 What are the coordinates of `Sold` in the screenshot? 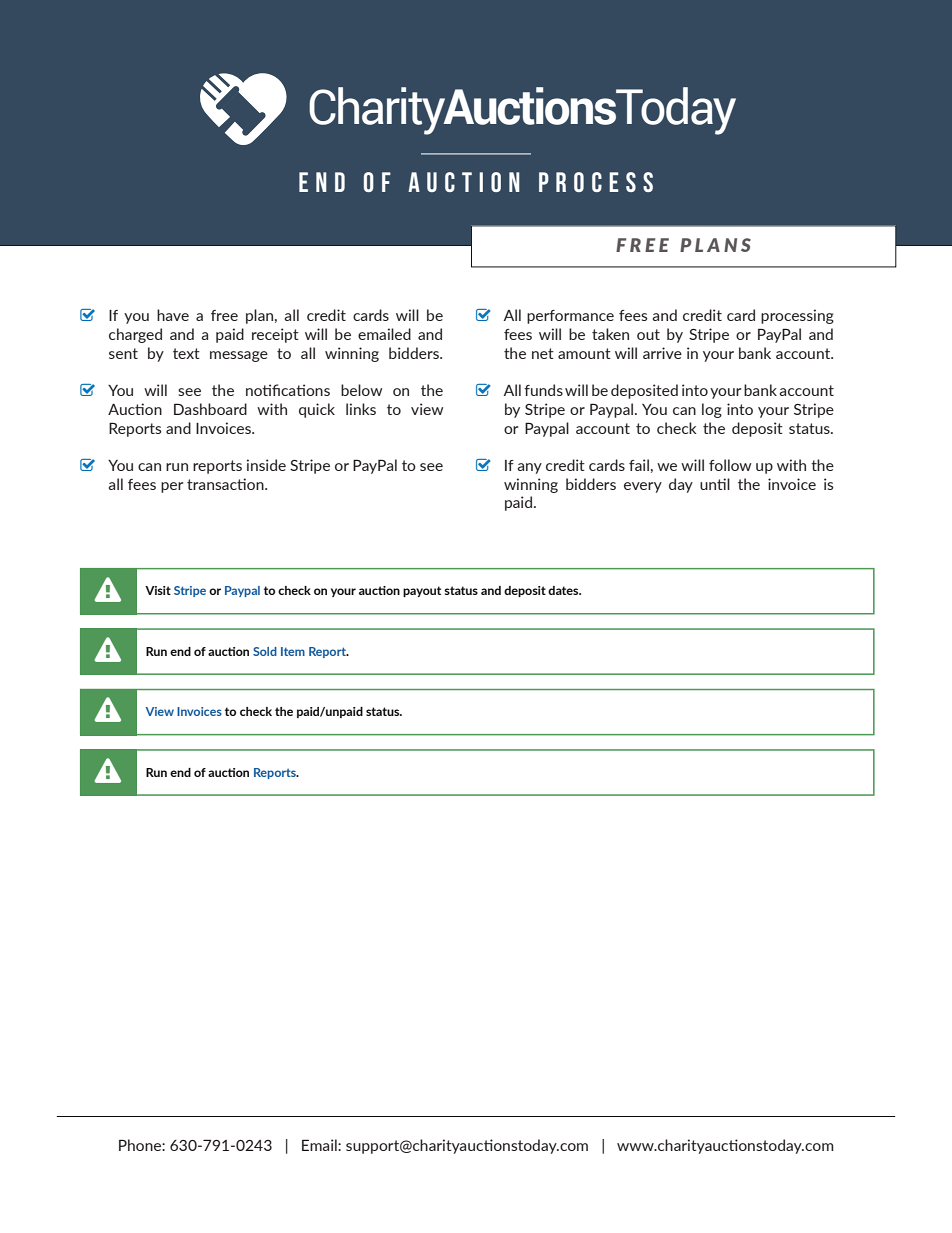 It's located at (265, 651).
